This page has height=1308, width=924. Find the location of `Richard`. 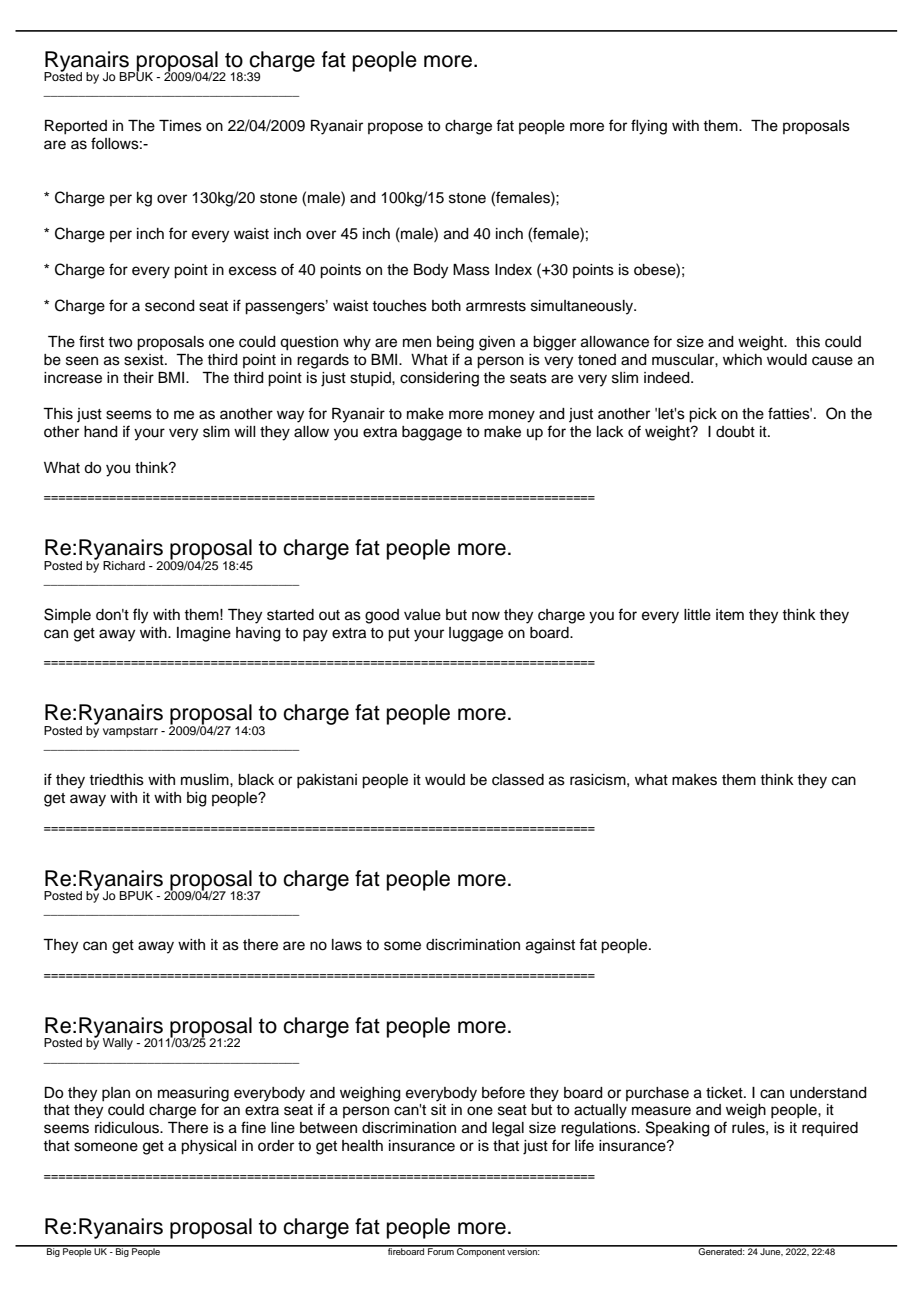

Richard is located at coordinates (124, 565).
